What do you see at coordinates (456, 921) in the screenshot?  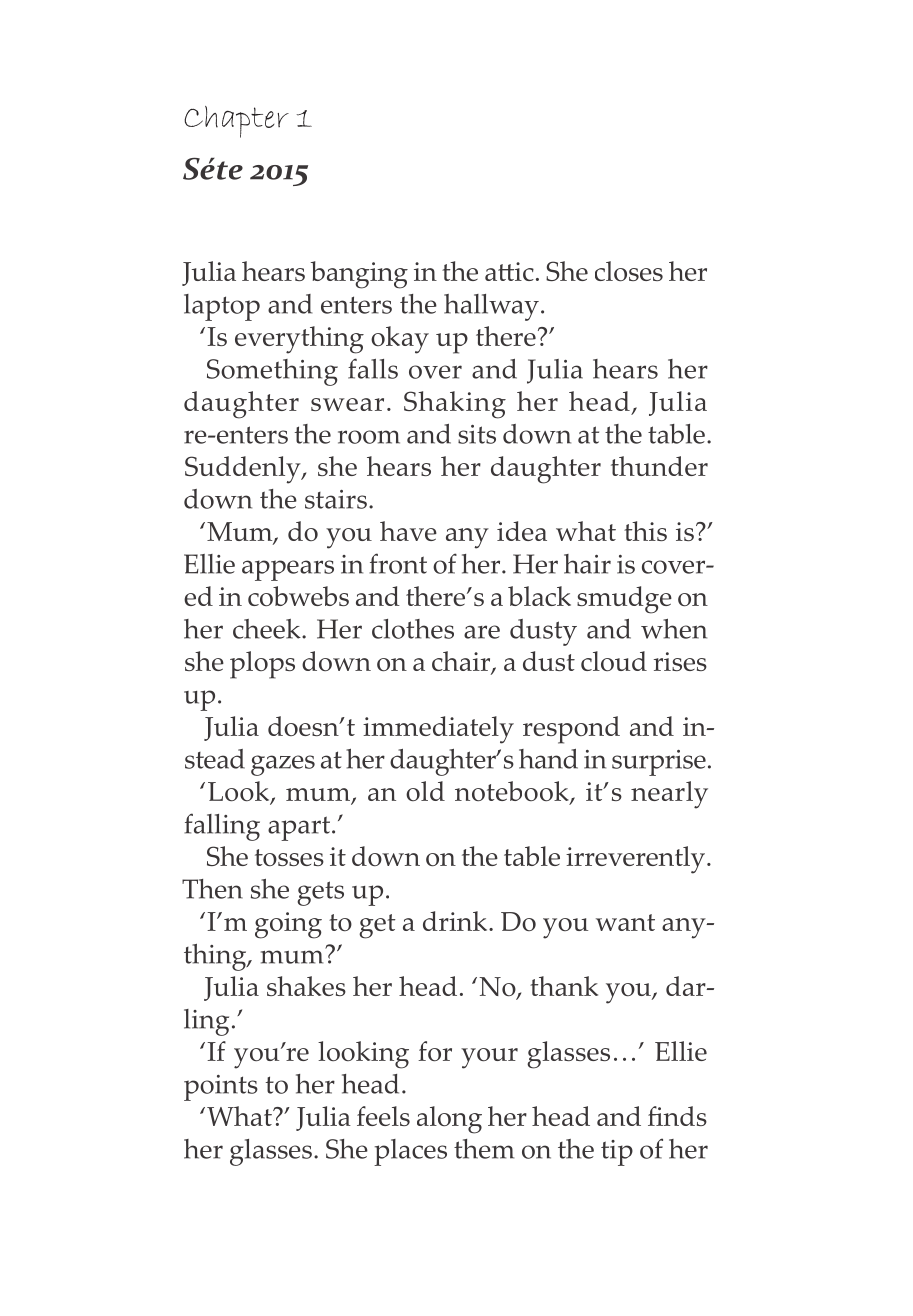 I see `drink` at bounding box center [456, 921].
